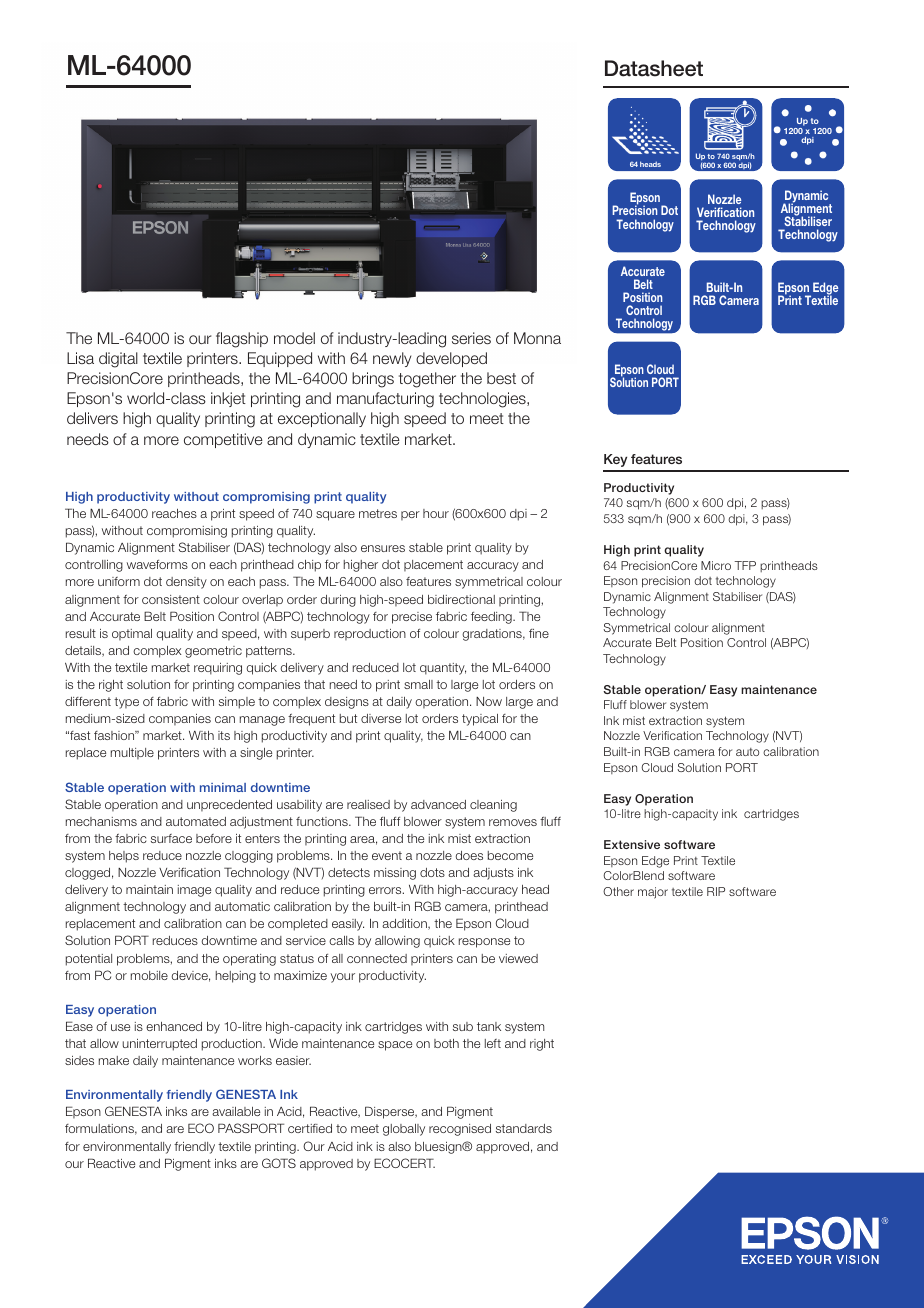 Image resolution: width=924 pixels, height=1308 pixels. Describe the element at coordinates (716, 565) in the document. I see `Micro` at that location.
